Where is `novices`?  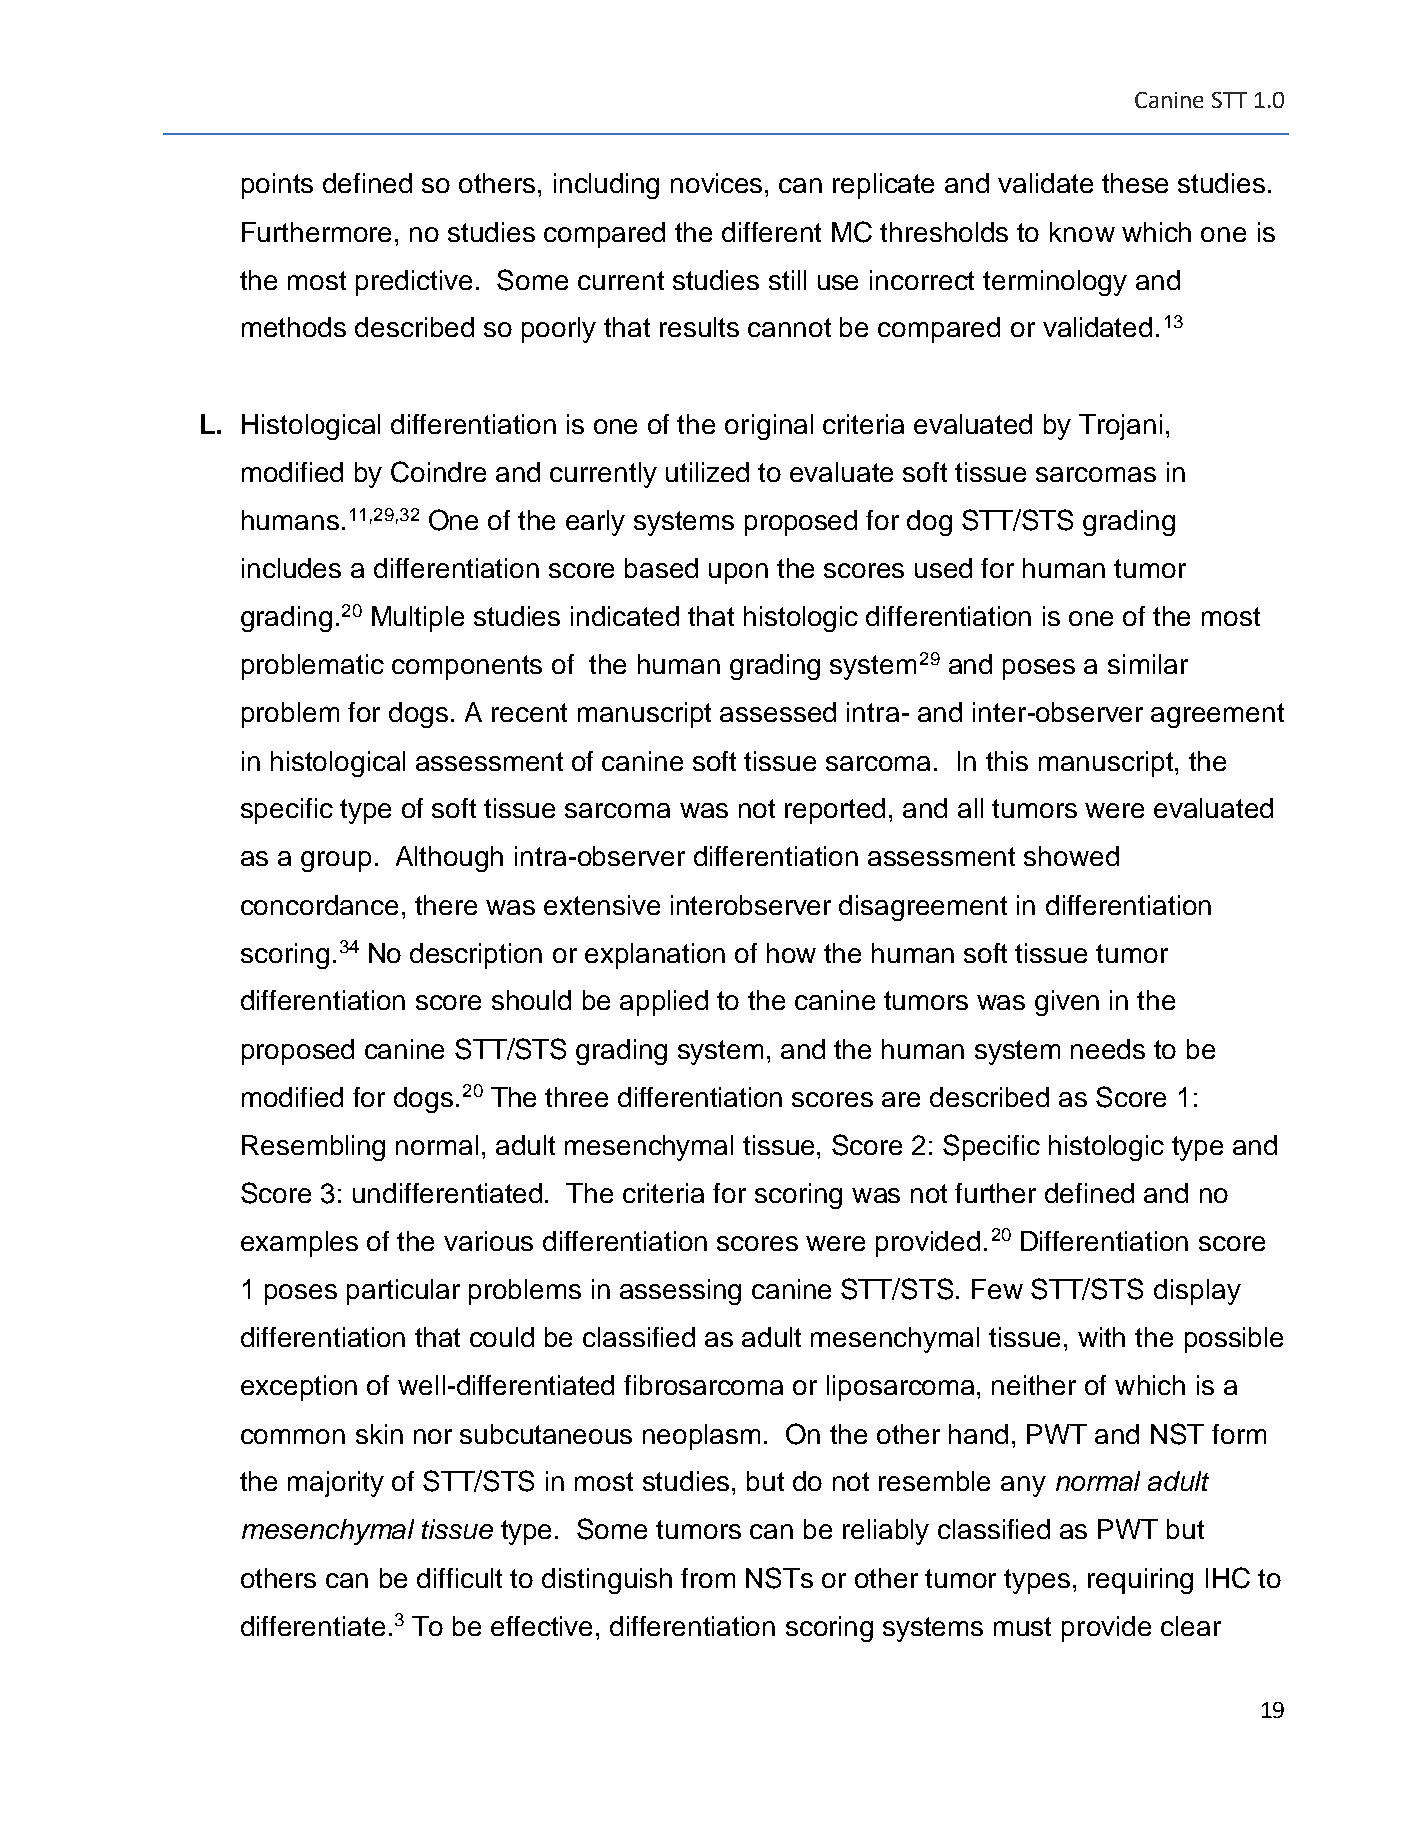
novices is located at coordinates (718, 183).
